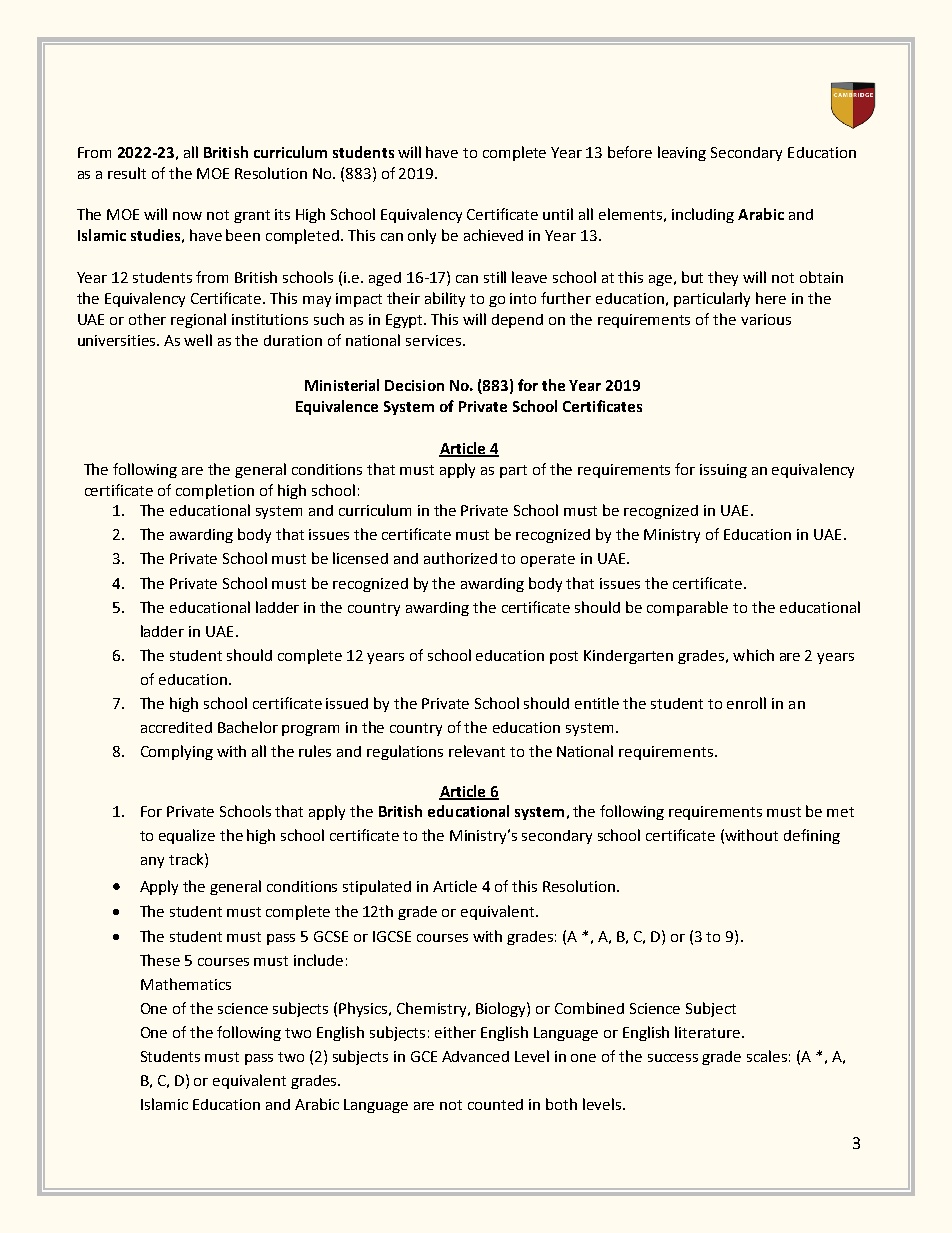 The image size is (952, 1233). I want to click on literature, so click(707, 1032).
